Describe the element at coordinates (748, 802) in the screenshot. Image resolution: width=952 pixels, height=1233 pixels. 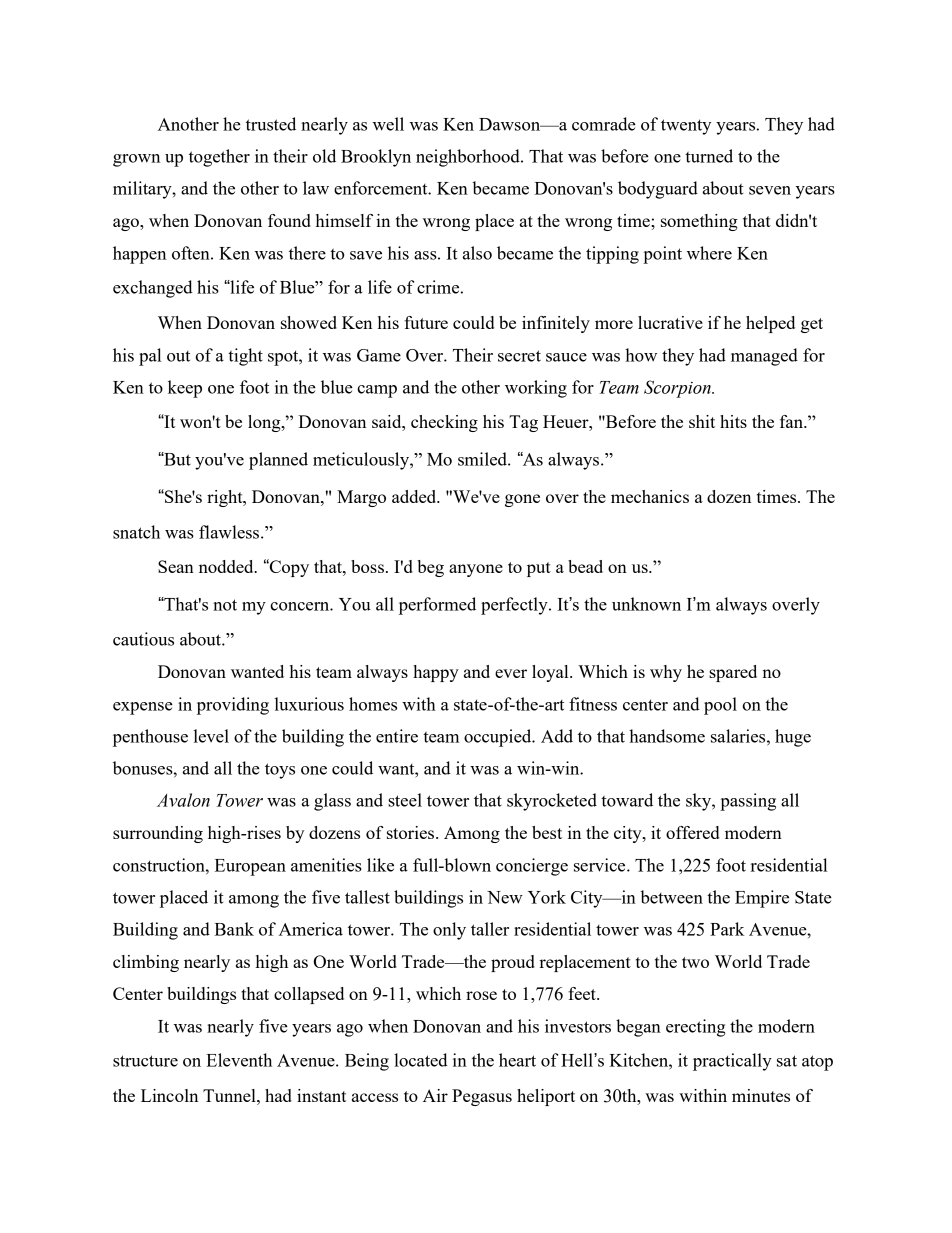
I see `passing` at that location.
